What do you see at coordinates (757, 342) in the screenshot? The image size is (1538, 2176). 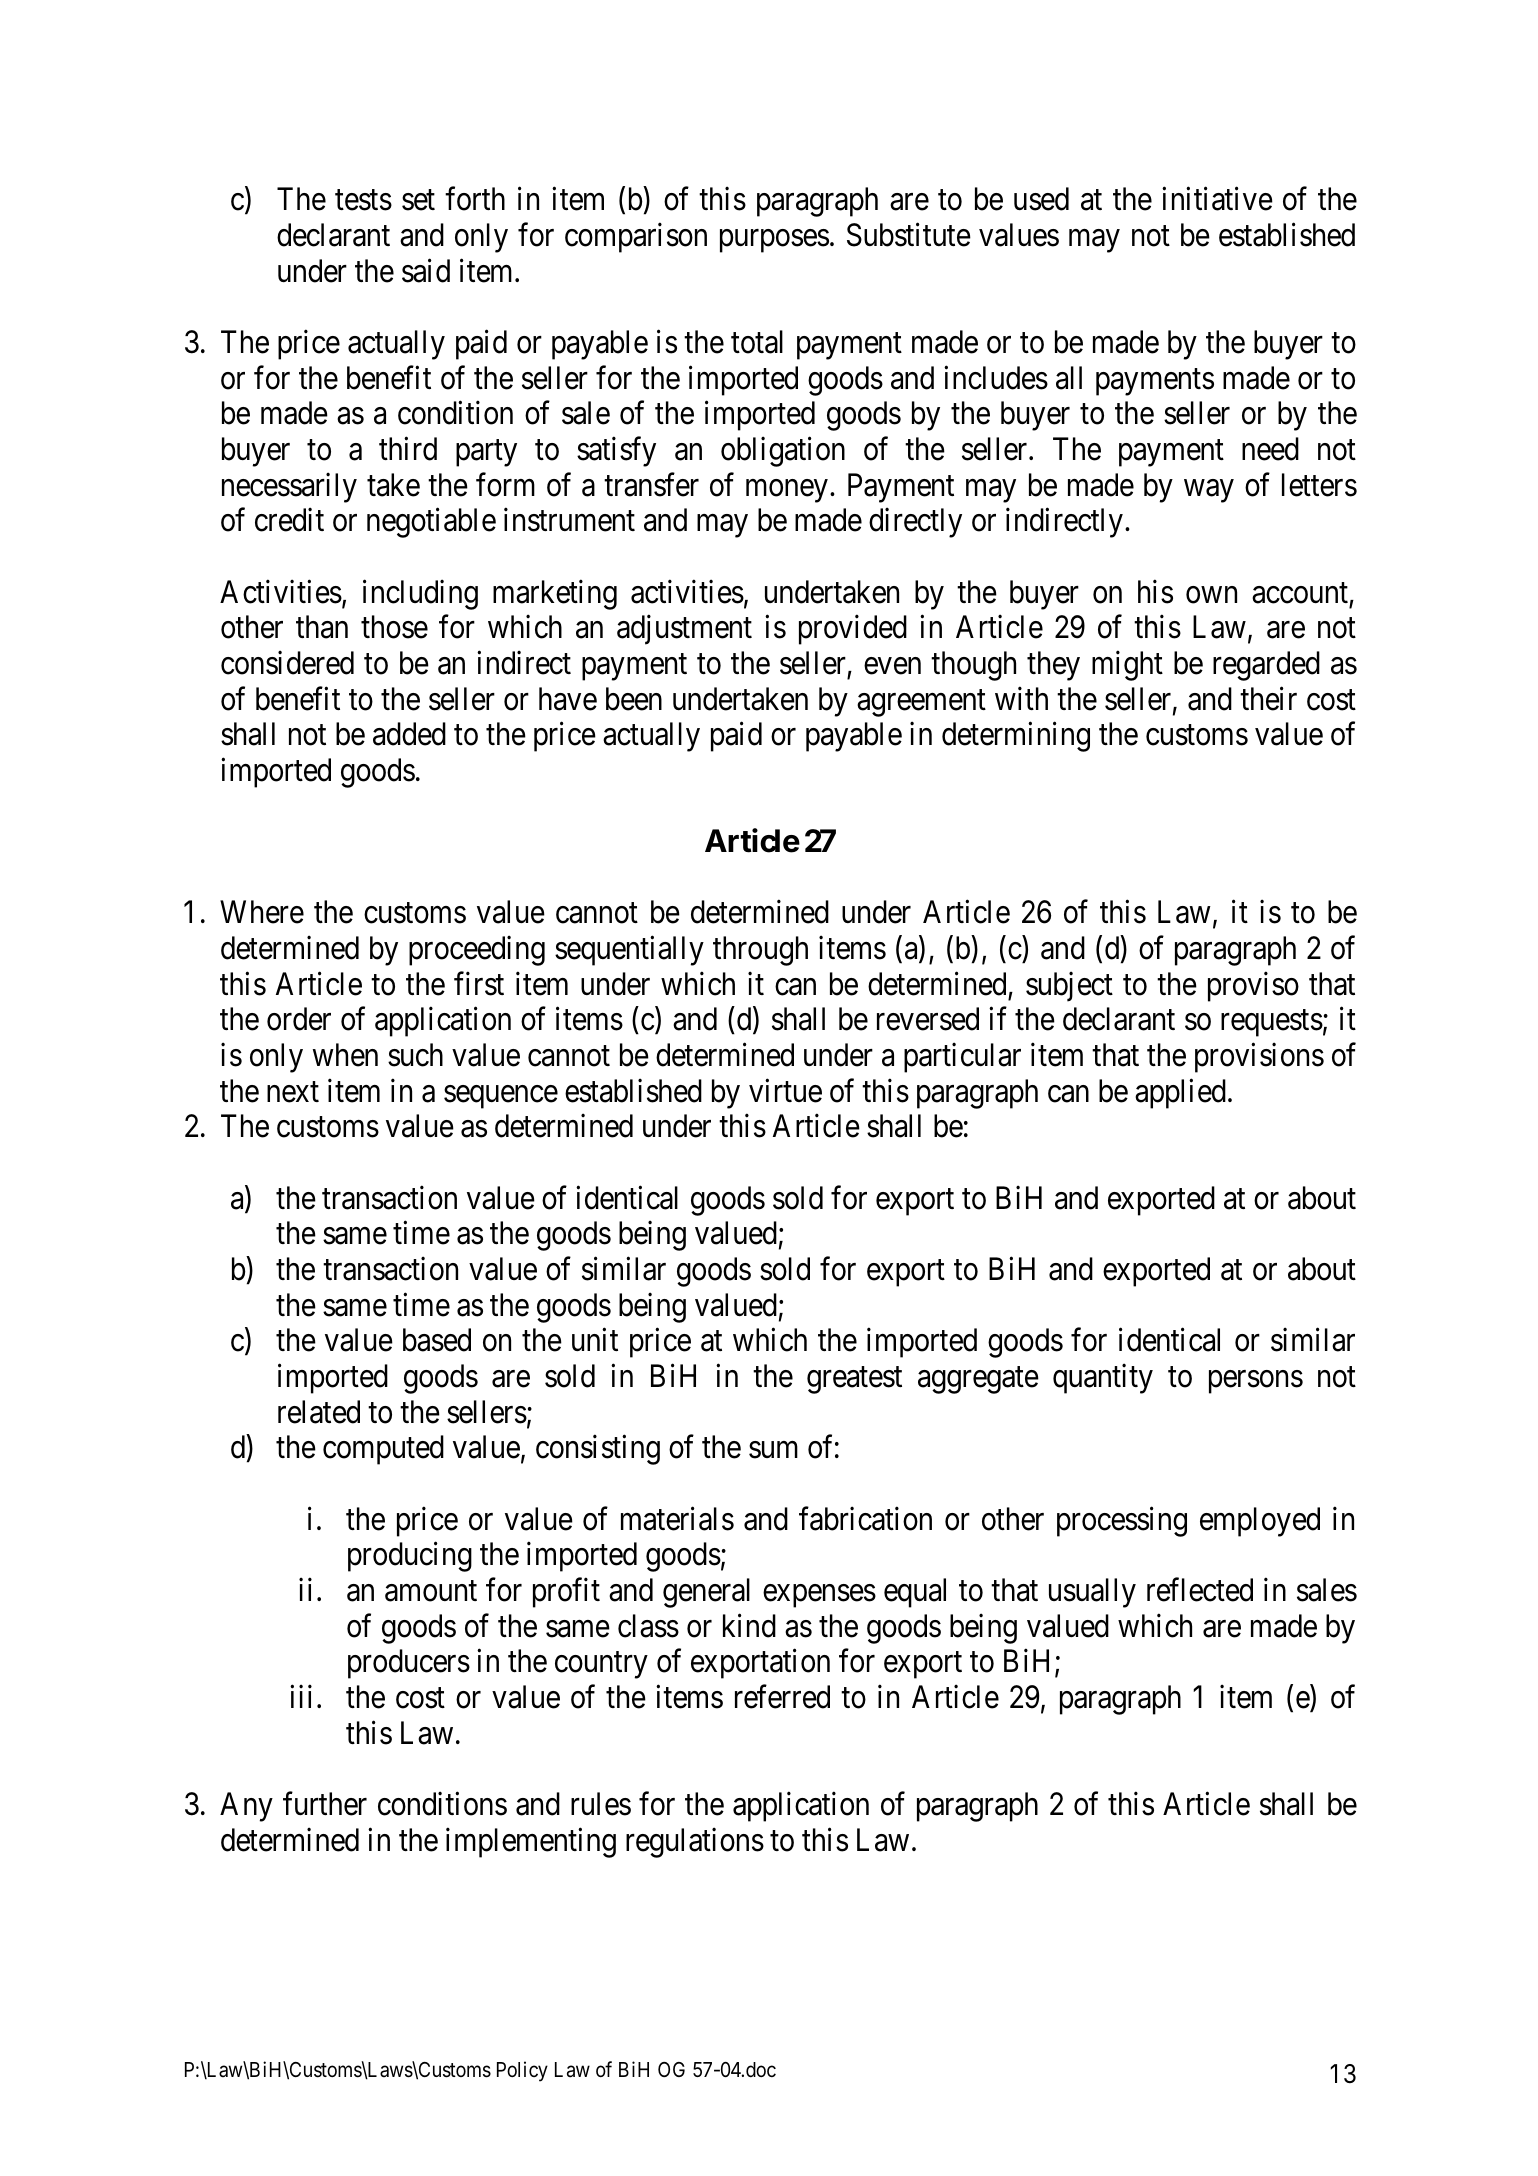 I see `total` at bounding box center [757, 342].
